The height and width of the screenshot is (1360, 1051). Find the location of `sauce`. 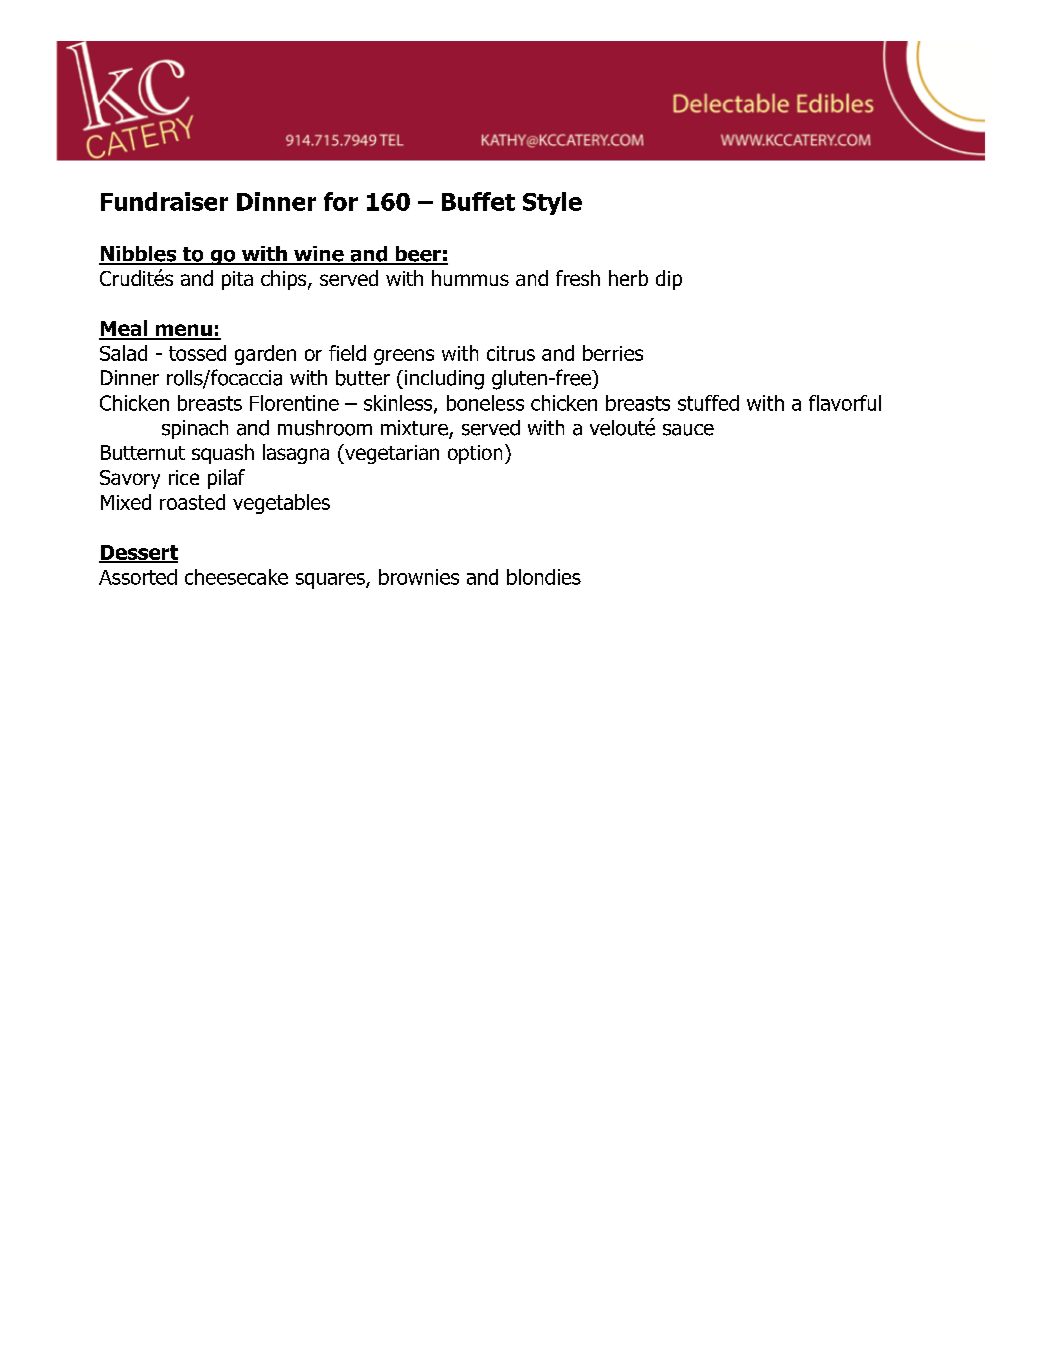

sauce is located at coordinates (688, 430).
